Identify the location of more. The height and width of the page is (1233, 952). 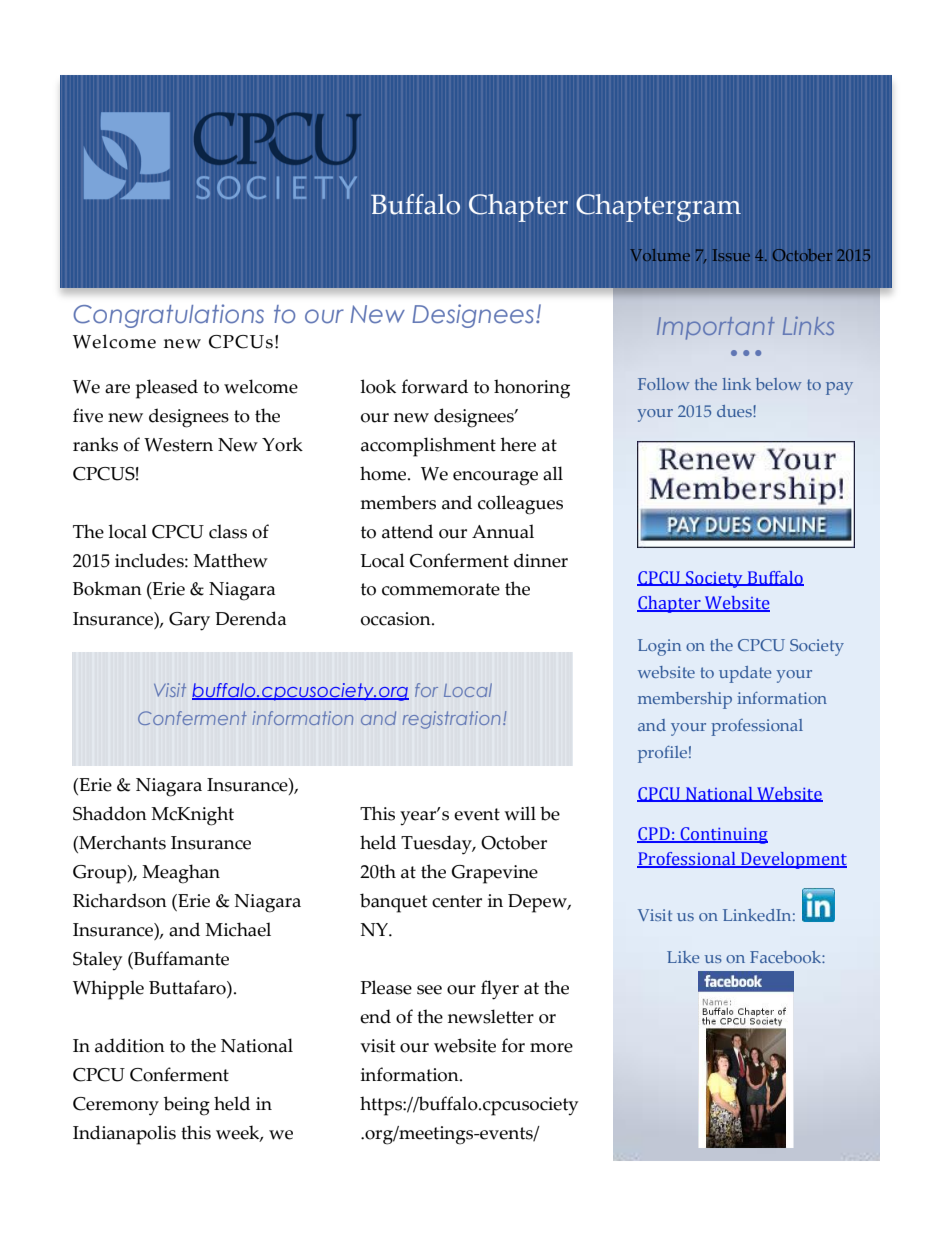
(551, 1048).
